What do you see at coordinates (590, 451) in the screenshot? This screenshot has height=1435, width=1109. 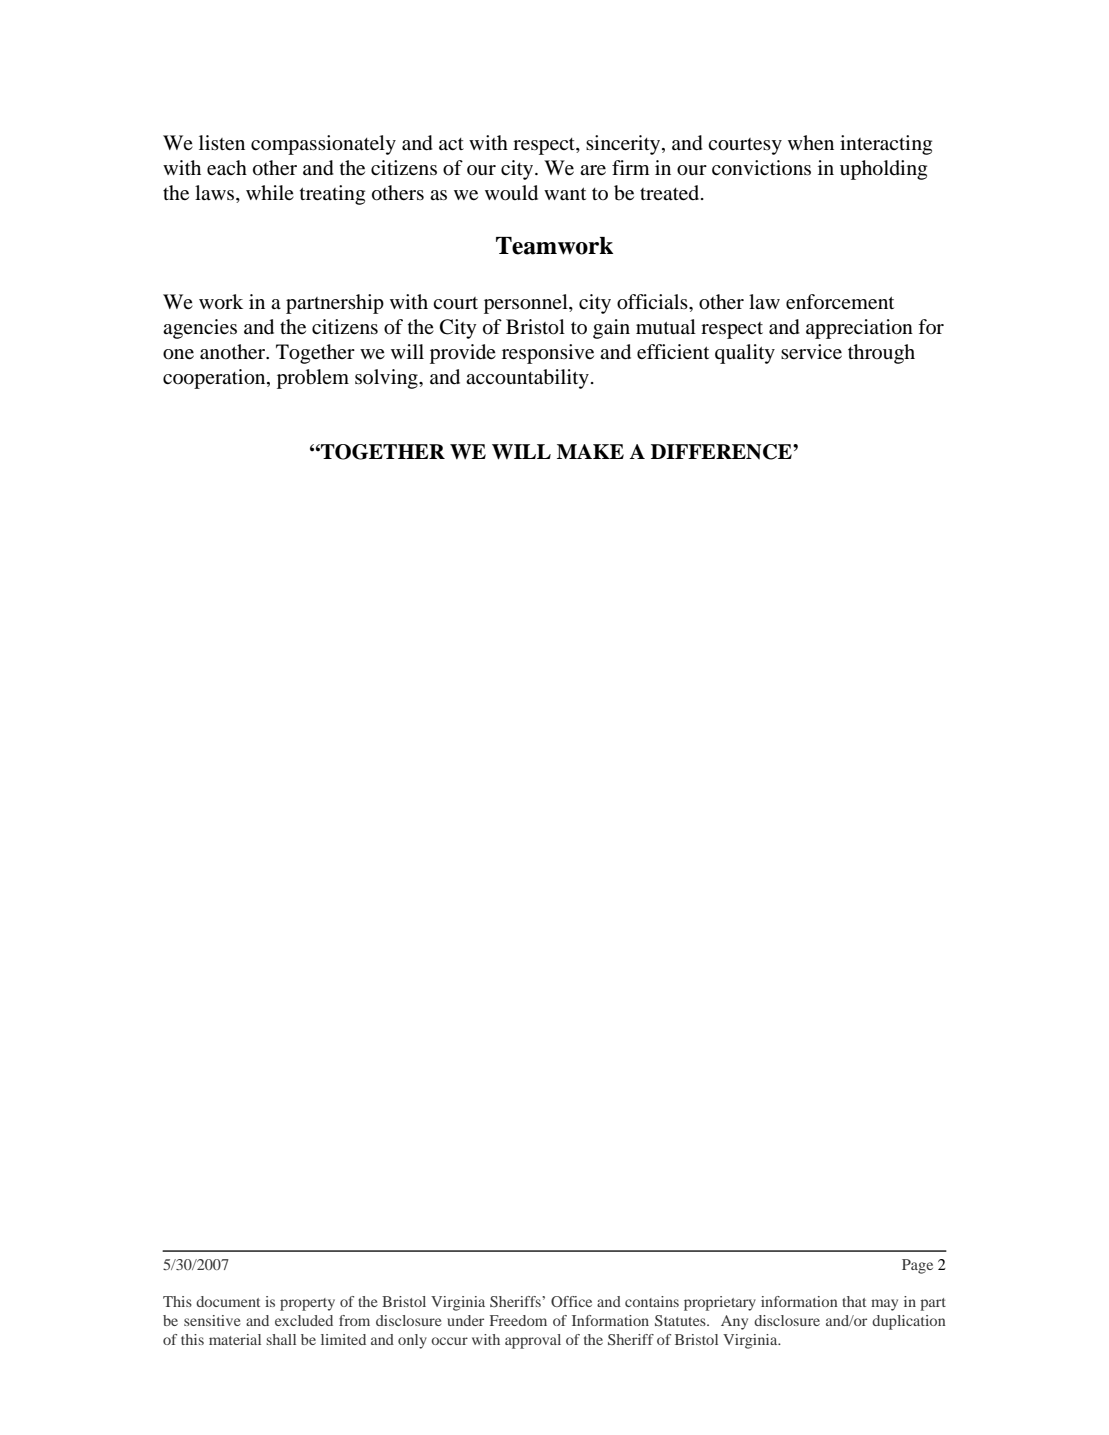 I see `MAKE` at bounding box center [590, 451].
